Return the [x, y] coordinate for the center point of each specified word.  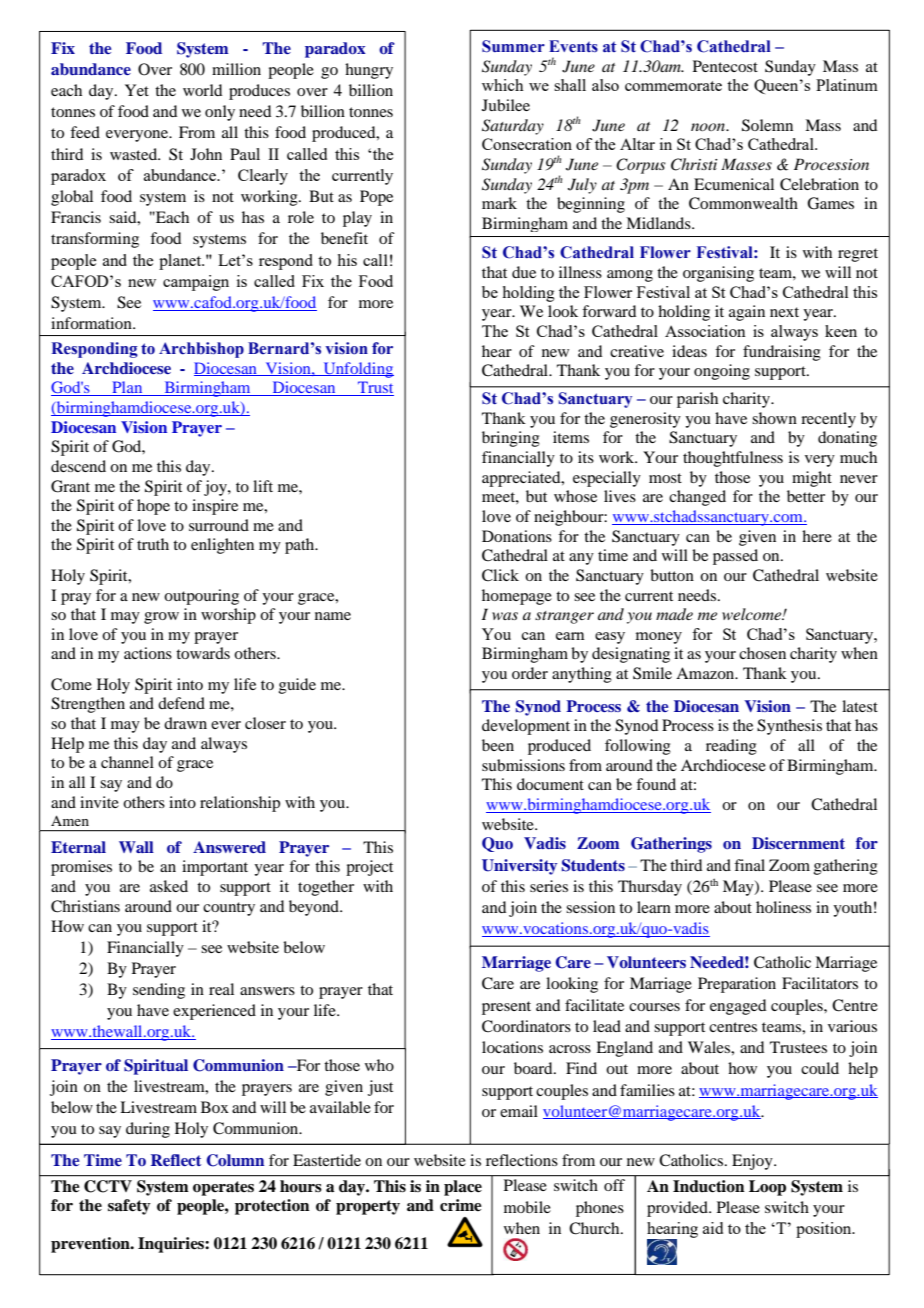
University [519, 867]
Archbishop [201, 350]
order [530, 673]
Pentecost [725, 66]
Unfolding [357, 370]
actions [148, 653]
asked [169, 886]
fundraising [782, 353]
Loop [767, 1188]
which [502, 85]
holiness [783, 907]
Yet [137, 90]
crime [461, 1205]
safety [129, 1207]
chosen [762, 653]
